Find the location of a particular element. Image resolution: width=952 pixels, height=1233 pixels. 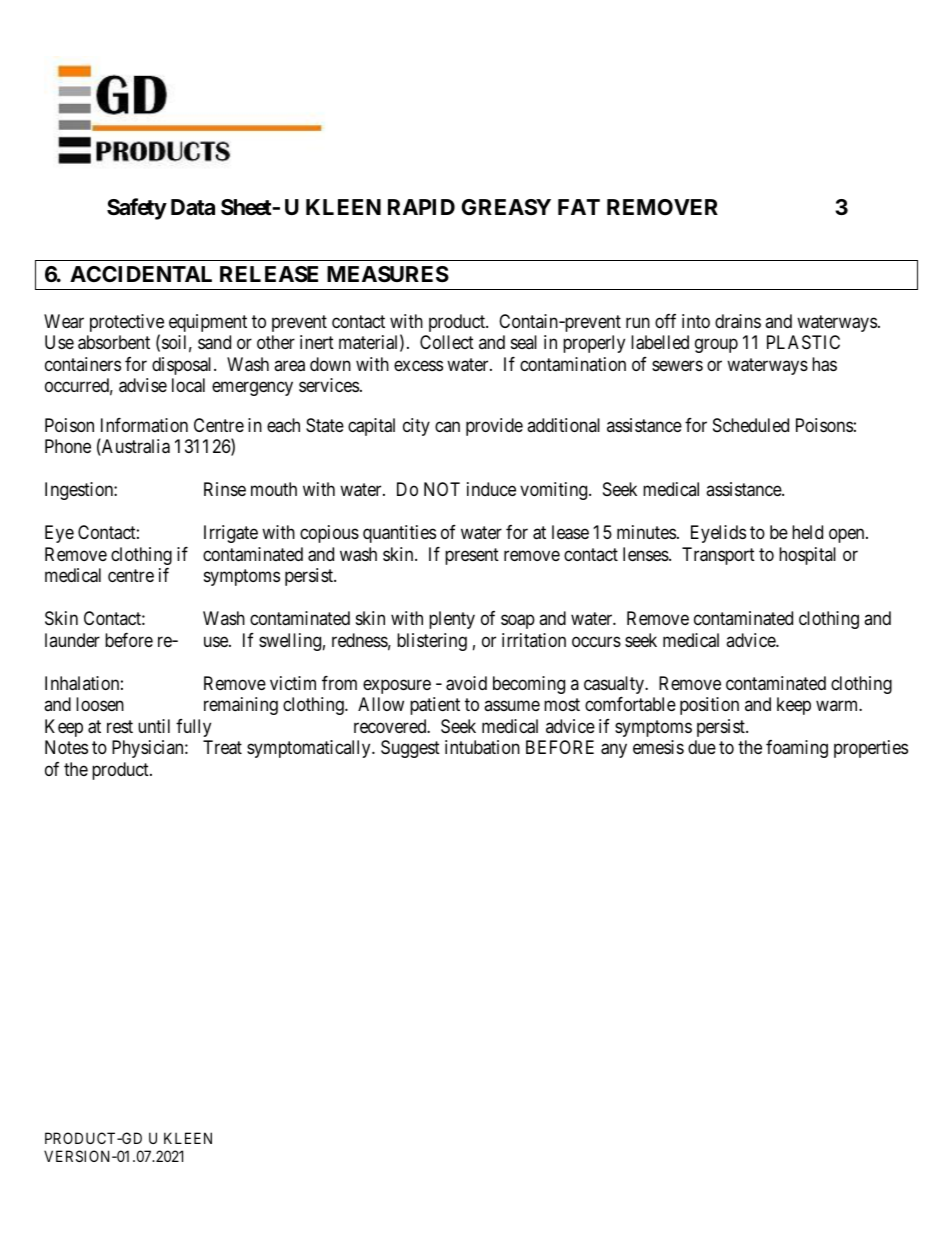

GREASY is located at coordinates (506, 207).
